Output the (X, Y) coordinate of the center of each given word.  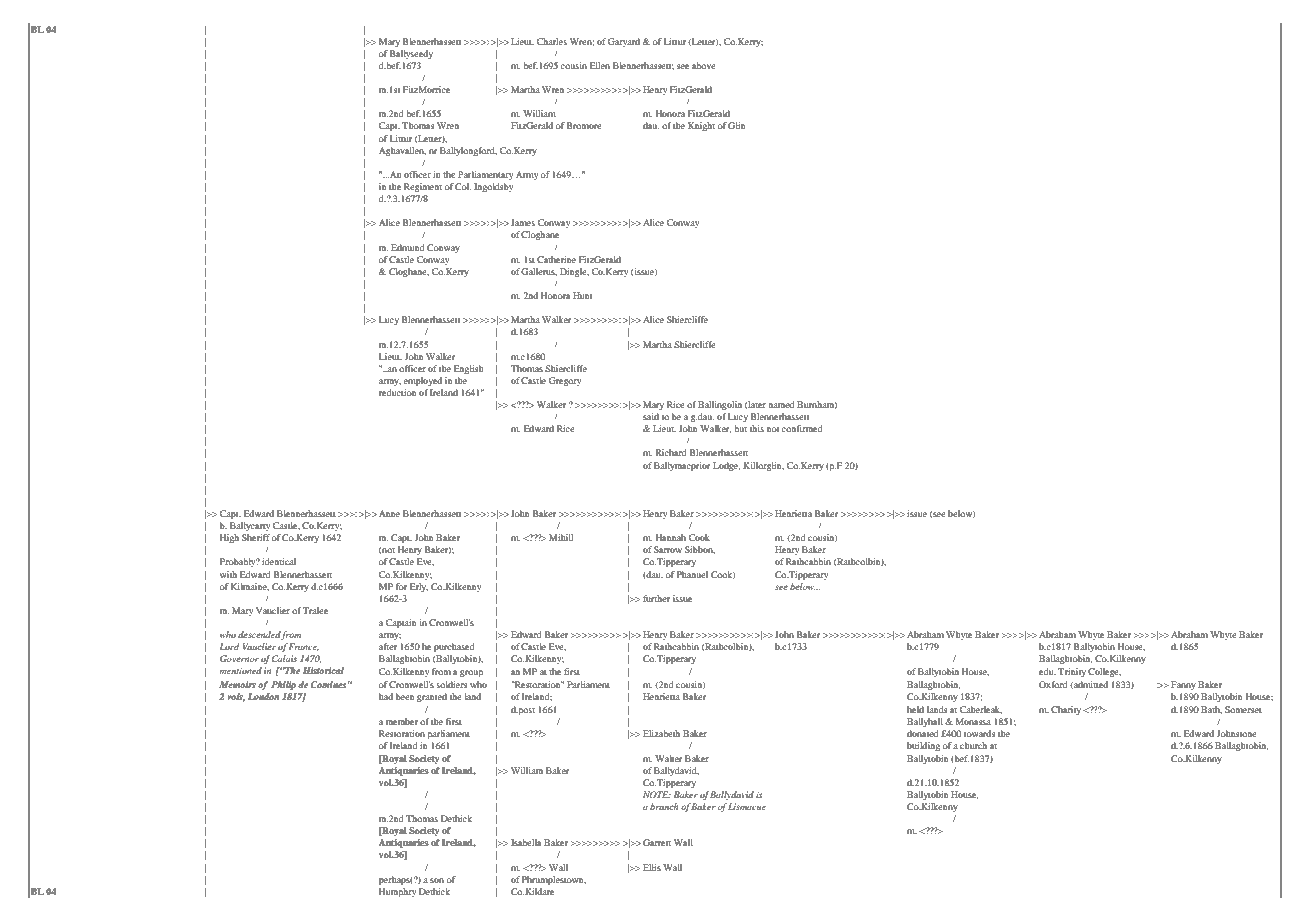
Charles (552, 41)
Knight (701, 126)
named (781, 404)
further (656, 598)
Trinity (1072, 672)
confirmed (802, 428)
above (704, 65)
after (388, 646)
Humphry (397, 892)
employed (423, 381)
